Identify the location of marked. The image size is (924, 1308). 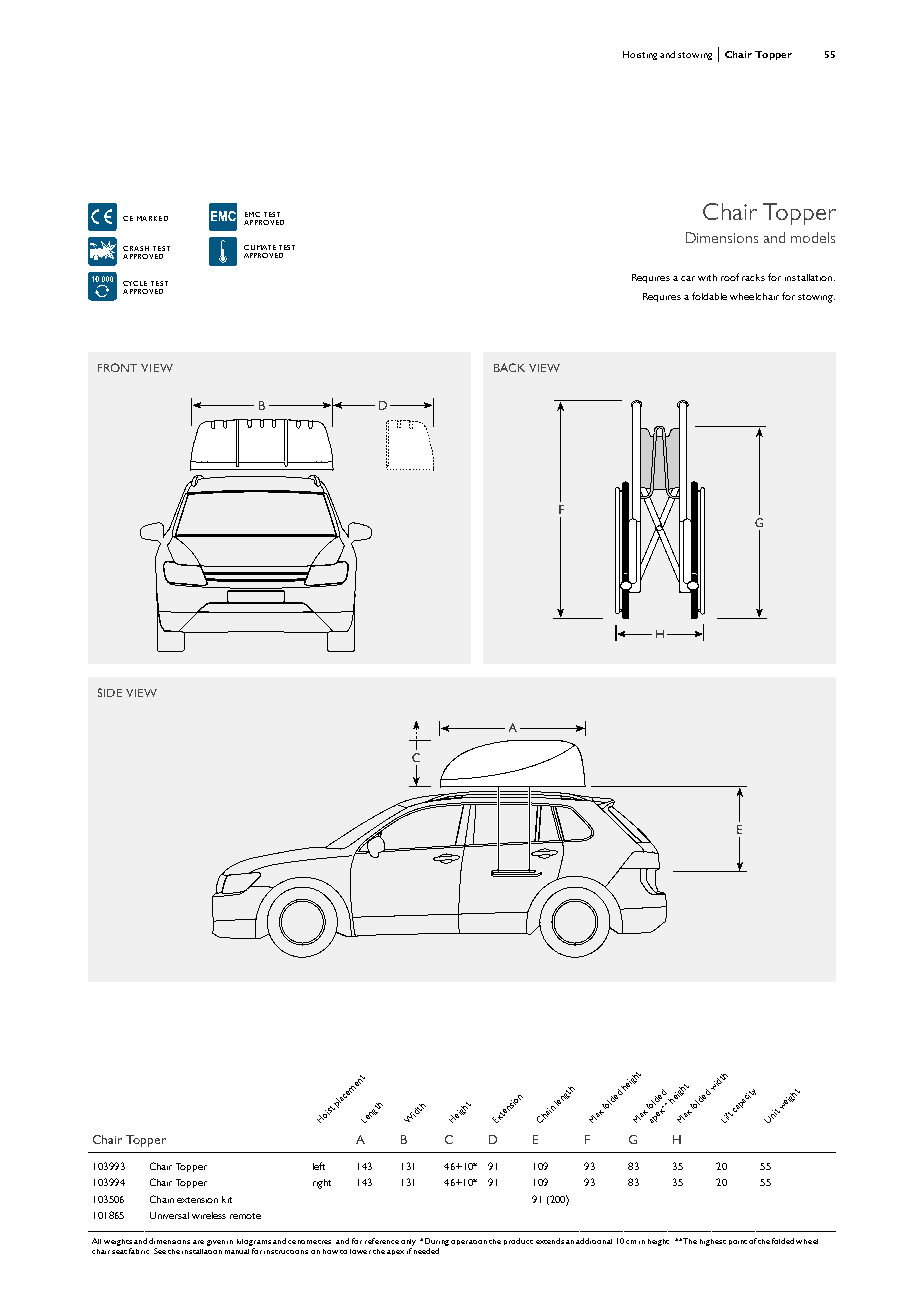
(152, 218).
